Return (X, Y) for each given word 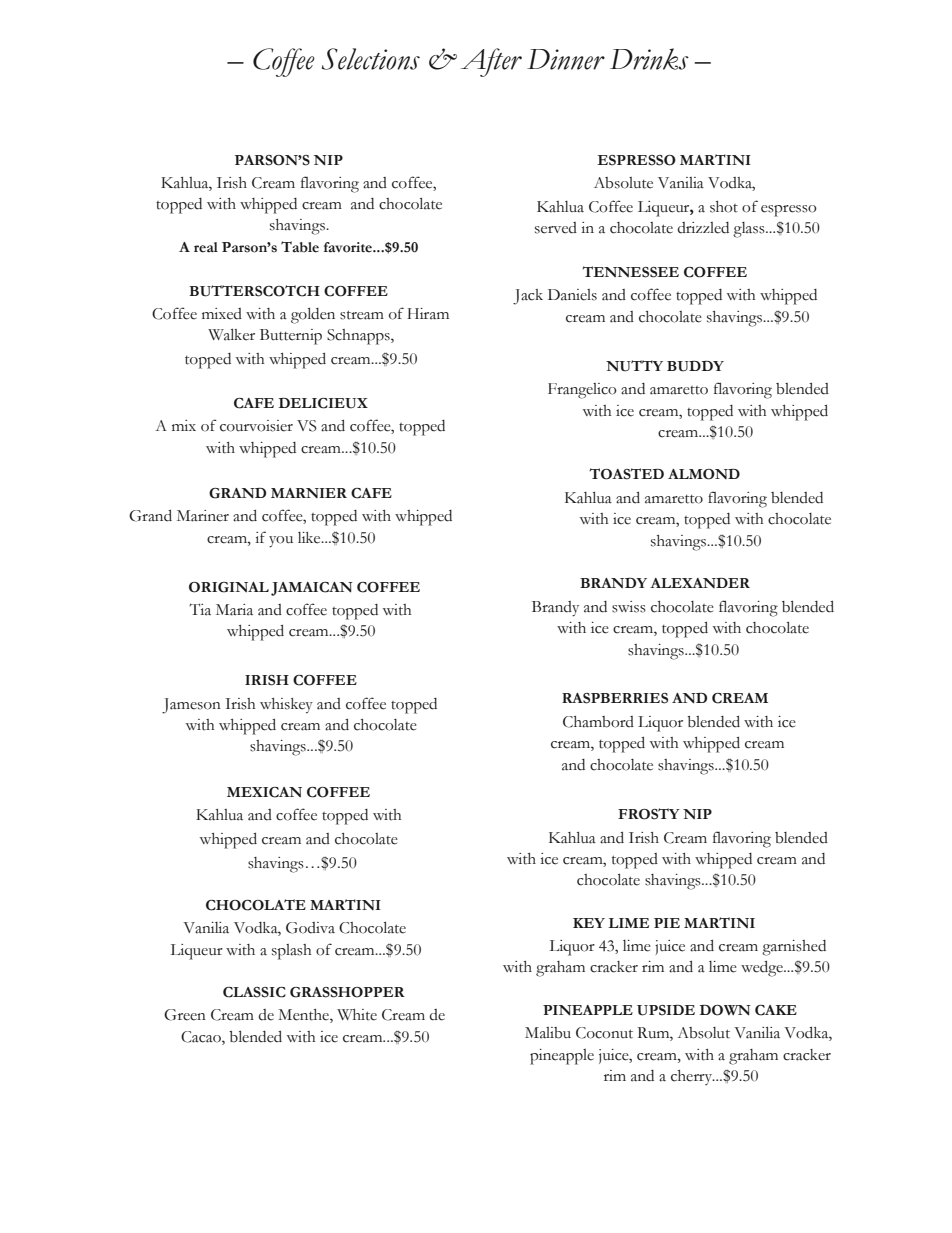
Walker (231, 335)
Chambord (598, 722)
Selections (371, 59)
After (491, 62)
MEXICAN (264, 792)
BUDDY (695, 366)
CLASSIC (254, 992)
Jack (528, 297)
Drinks (649, 59)
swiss (629, 607)
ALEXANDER (700, 583)
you (281, 542)
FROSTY (649, 814)
